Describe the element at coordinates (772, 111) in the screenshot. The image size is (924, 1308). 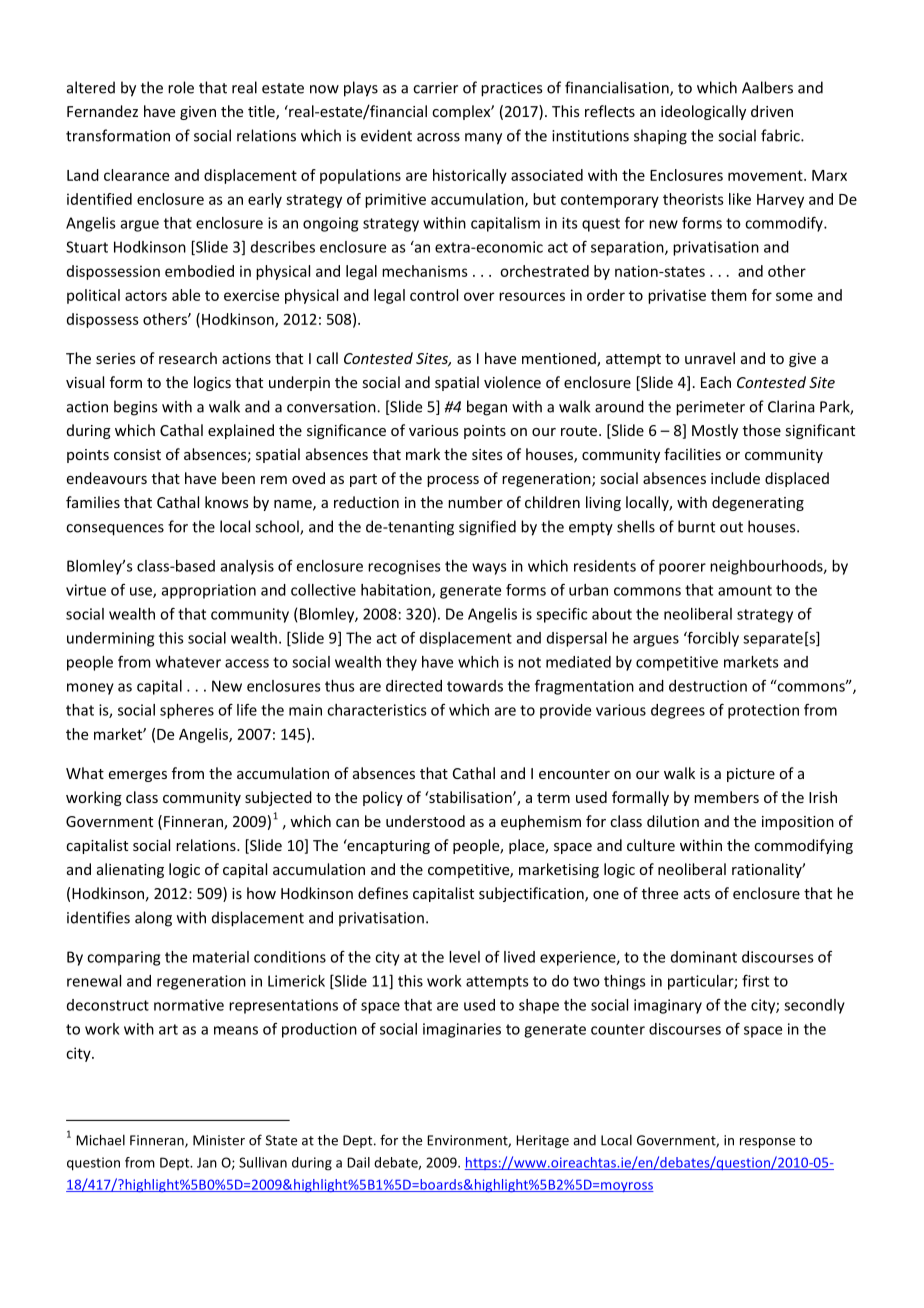
I see `driven` at that location.
